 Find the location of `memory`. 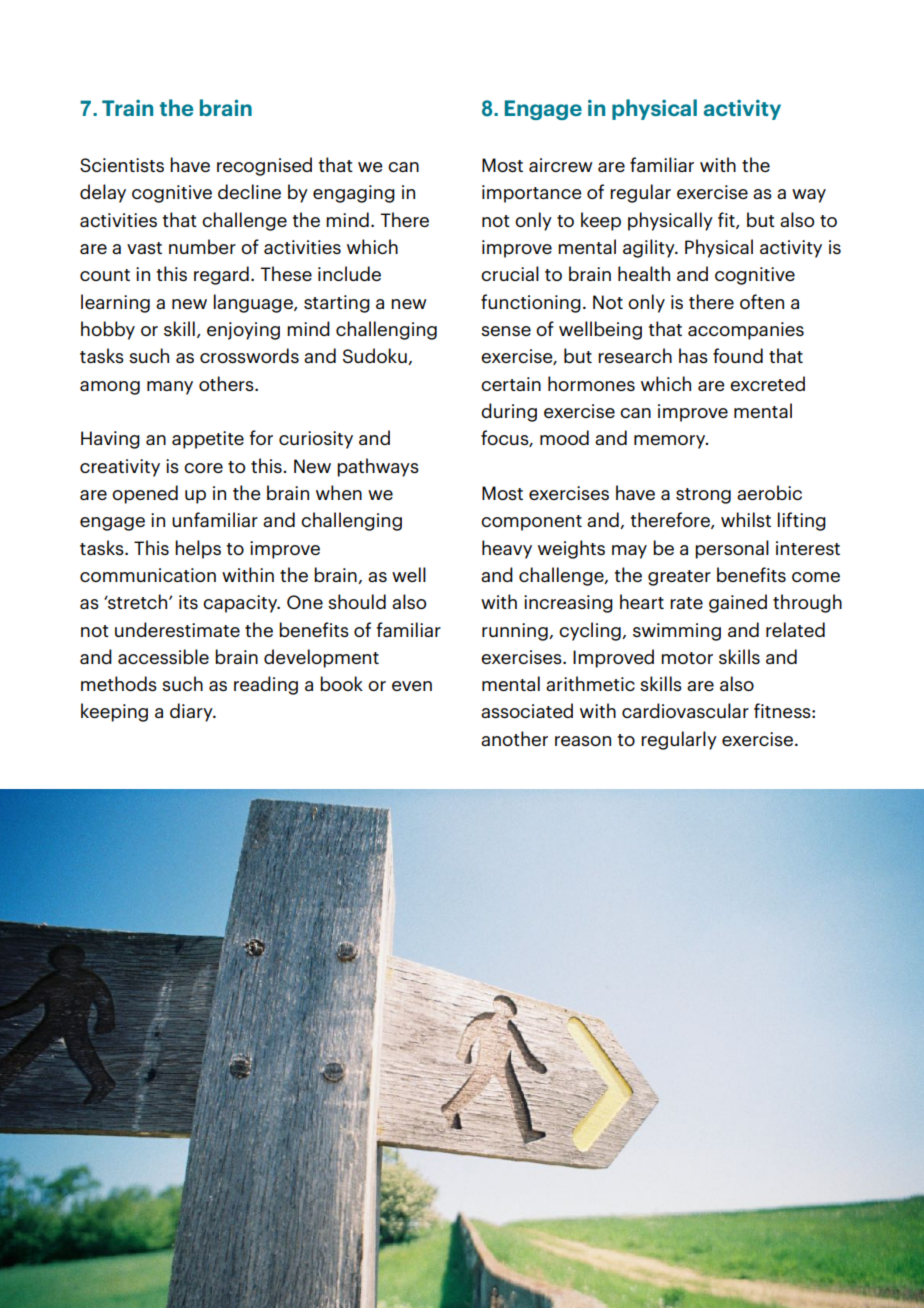

memory is located at coordinates (671, 442).
